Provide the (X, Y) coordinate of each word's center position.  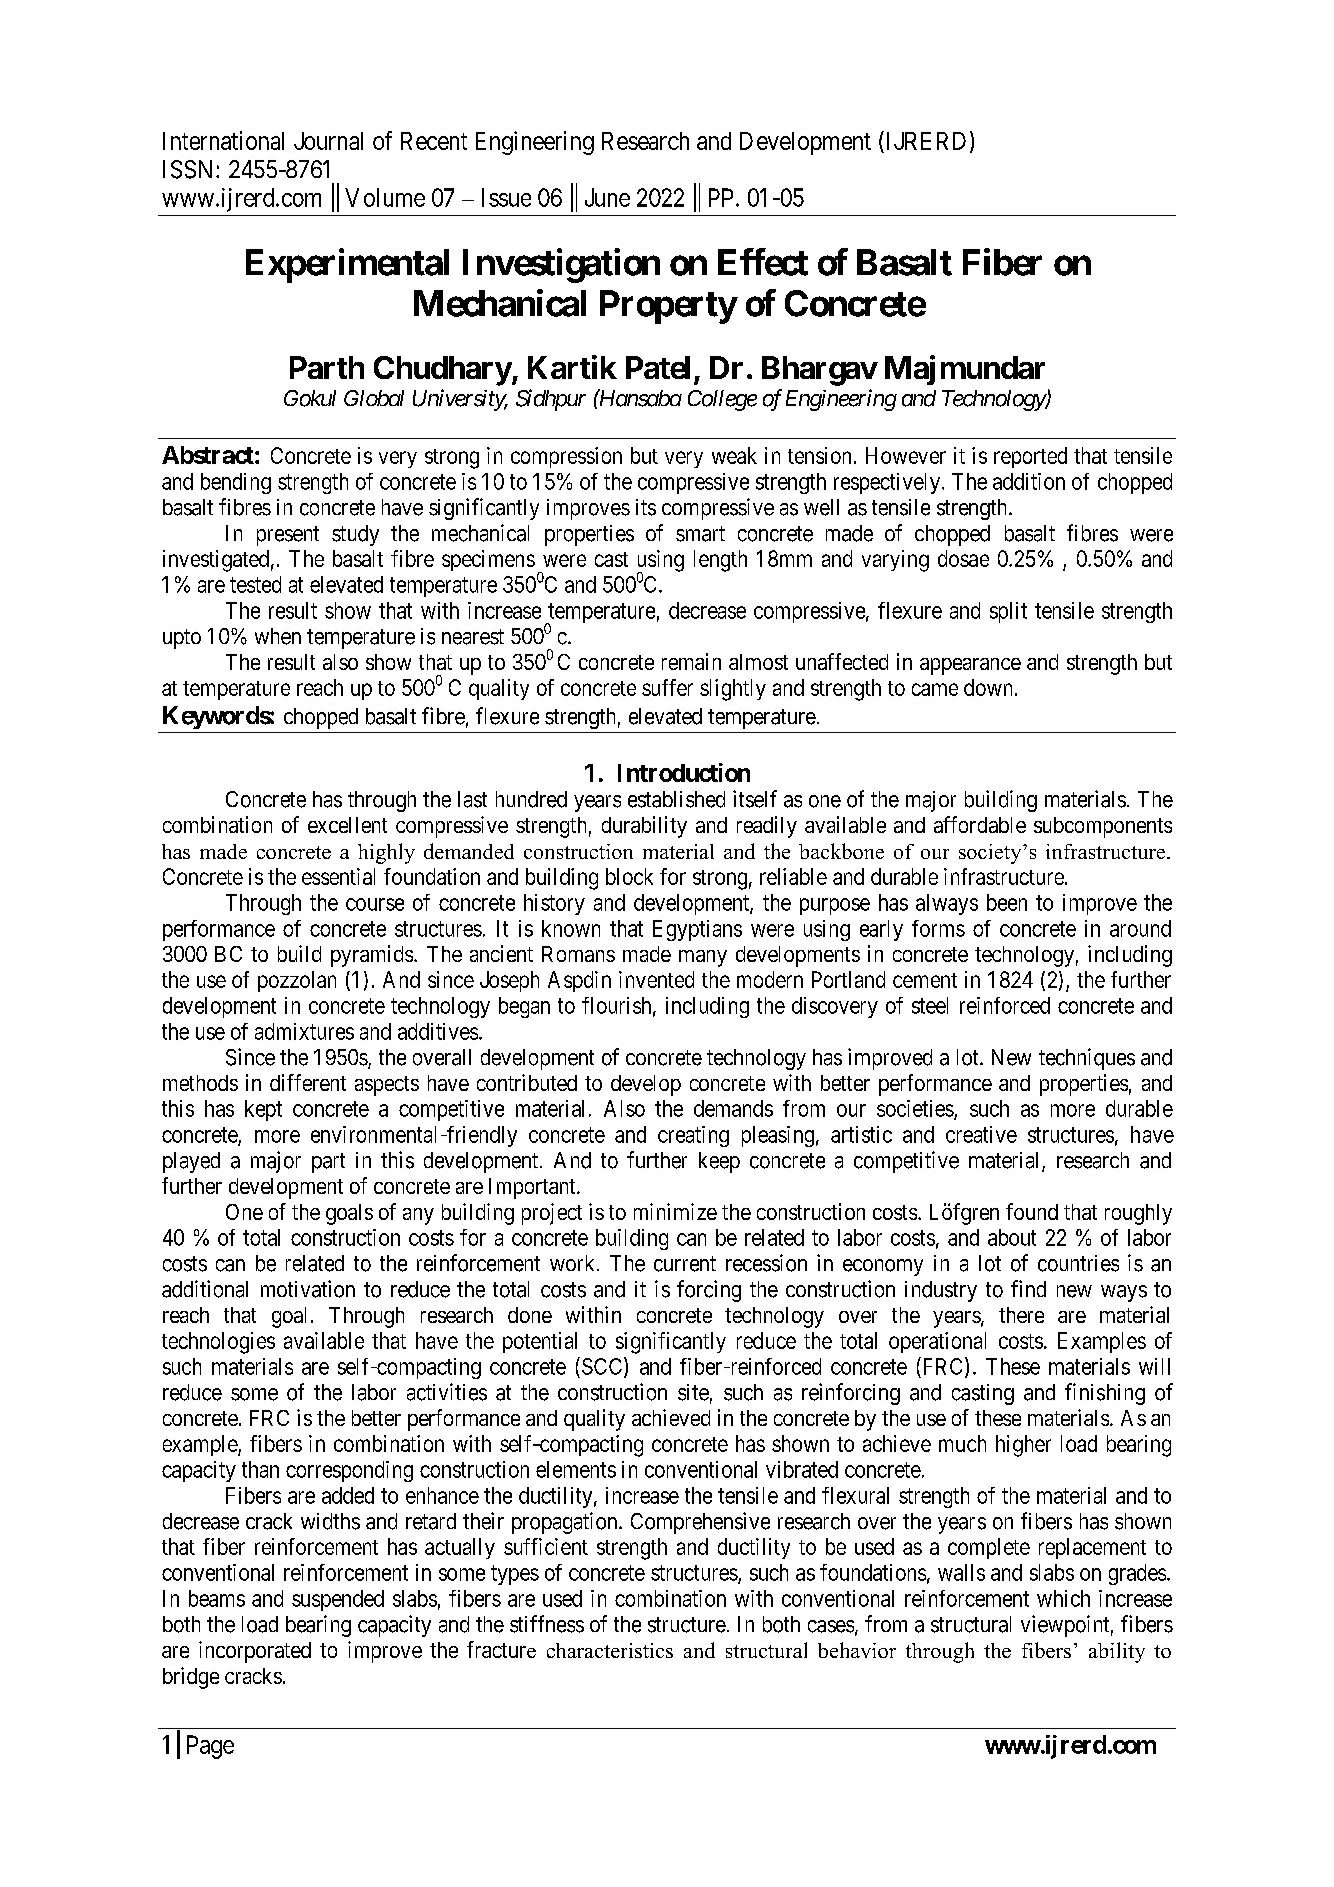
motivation (308, 1289)
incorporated (255, 1652)
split (1008, 612)
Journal (328, 141)
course (375, 904)
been (1007, 902)
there (1021, 1315)
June (607, 197)
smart (700, 534)
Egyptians (697, 930)
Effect (763, 262)
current (685, 1264)
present (288, 536)
